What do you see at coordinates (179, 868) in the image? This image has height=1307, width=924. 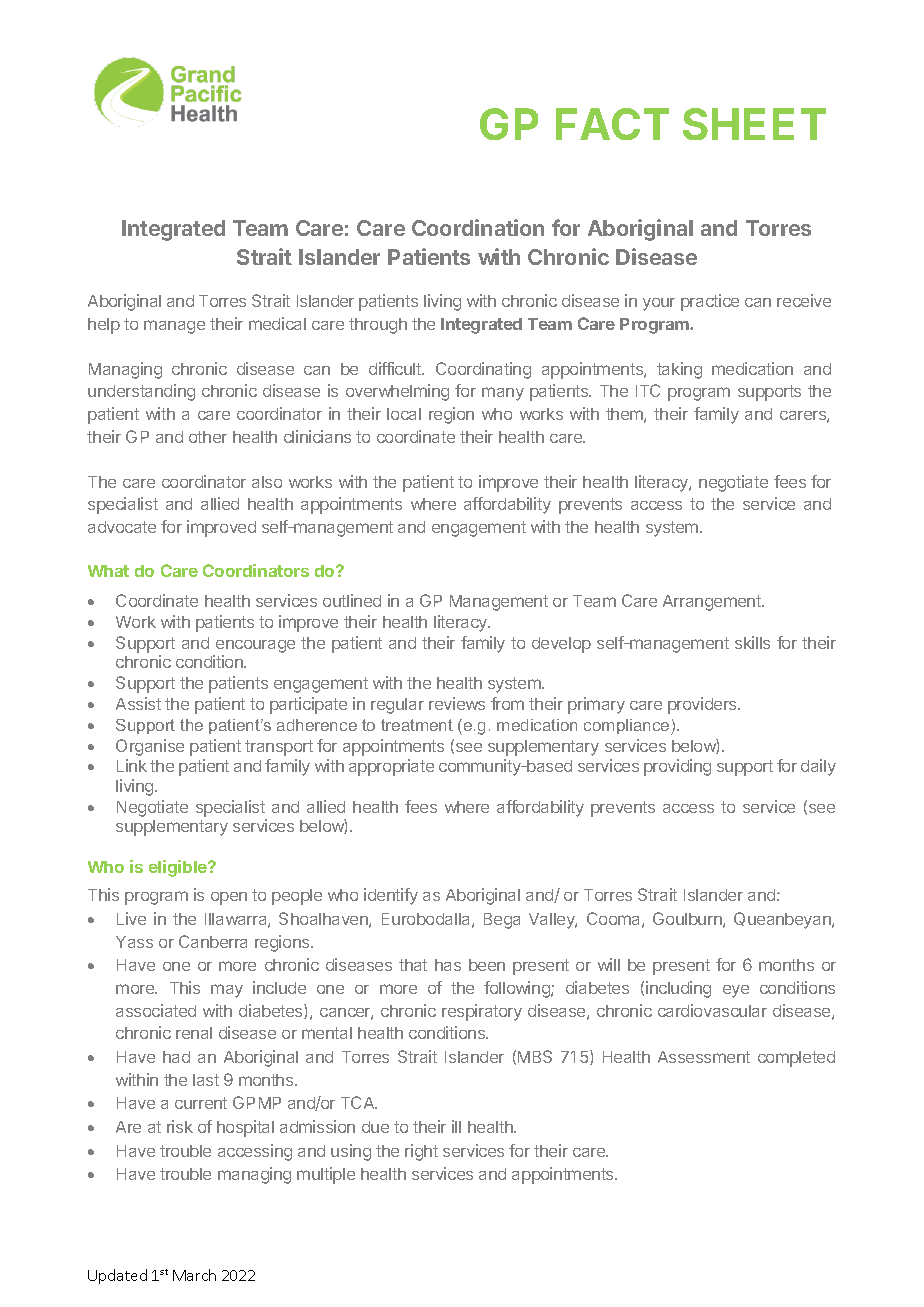 I see `eligible` at bounding box center [179, 868].
